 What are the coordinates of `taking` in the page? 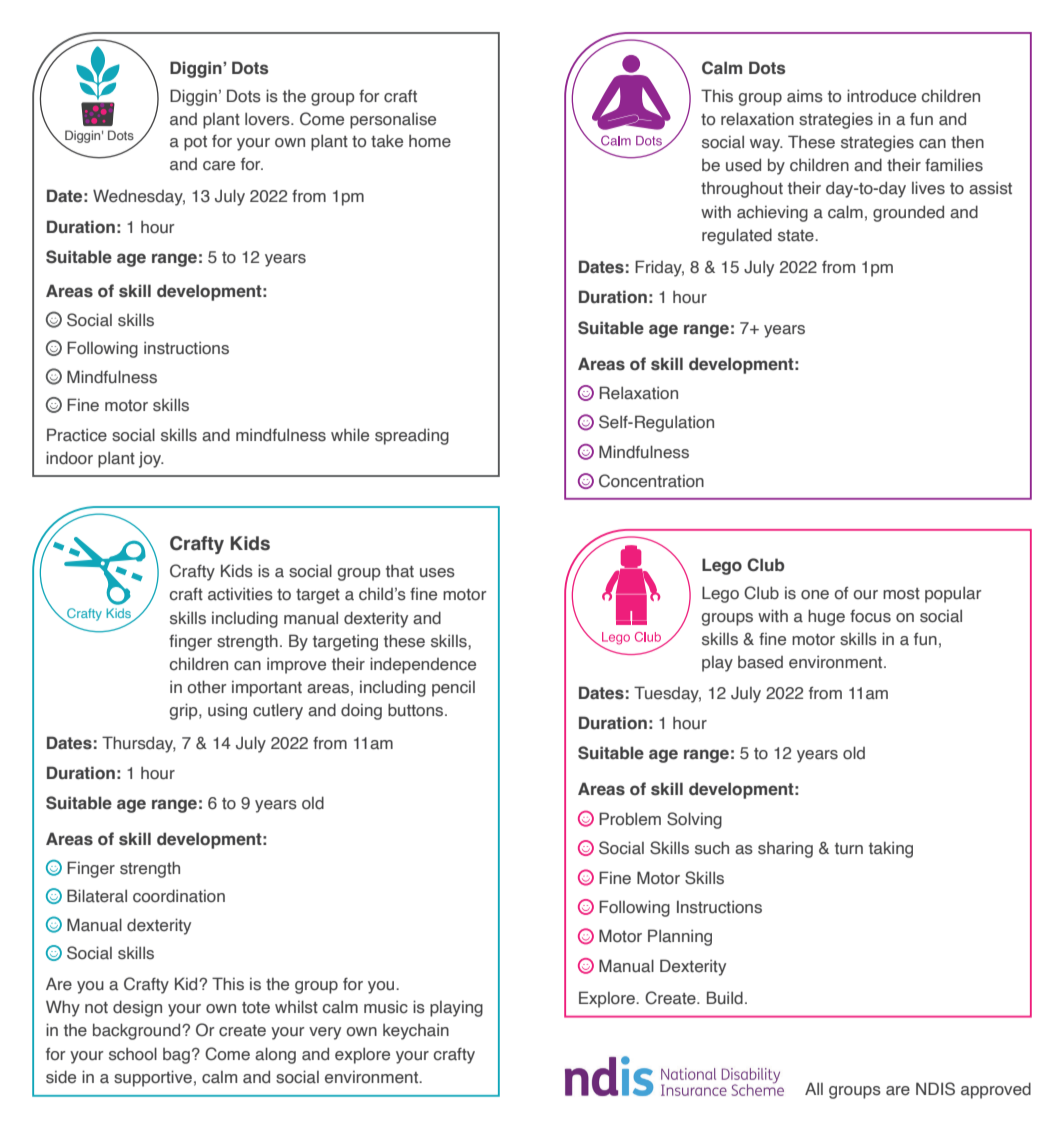 It's located at (891, 849).
